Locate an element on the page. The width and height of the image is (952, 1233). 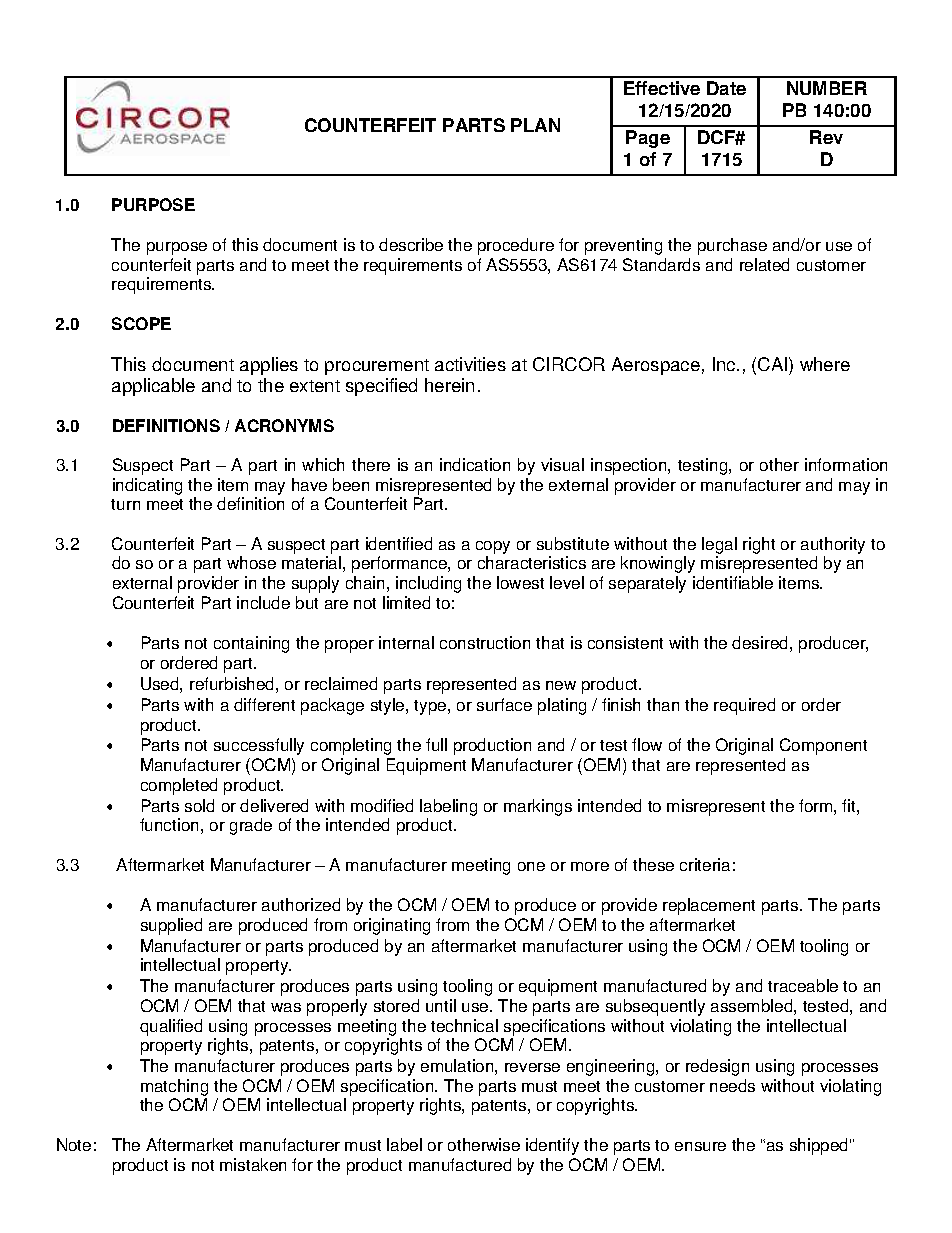
PLAN is located at coordinates (535, 125).
